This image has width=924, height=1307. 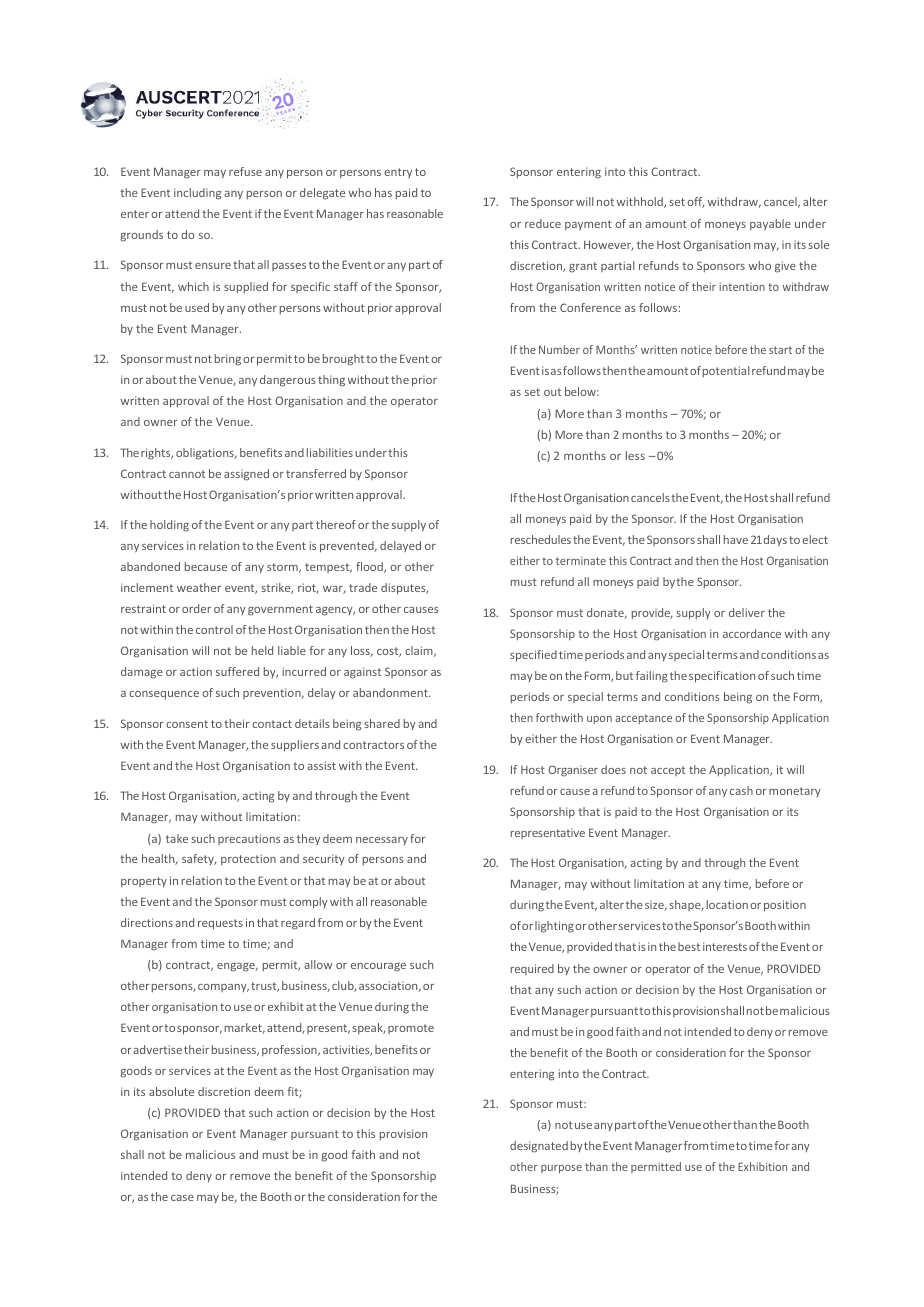 I want to click on required, so click(x=532, y=969).
